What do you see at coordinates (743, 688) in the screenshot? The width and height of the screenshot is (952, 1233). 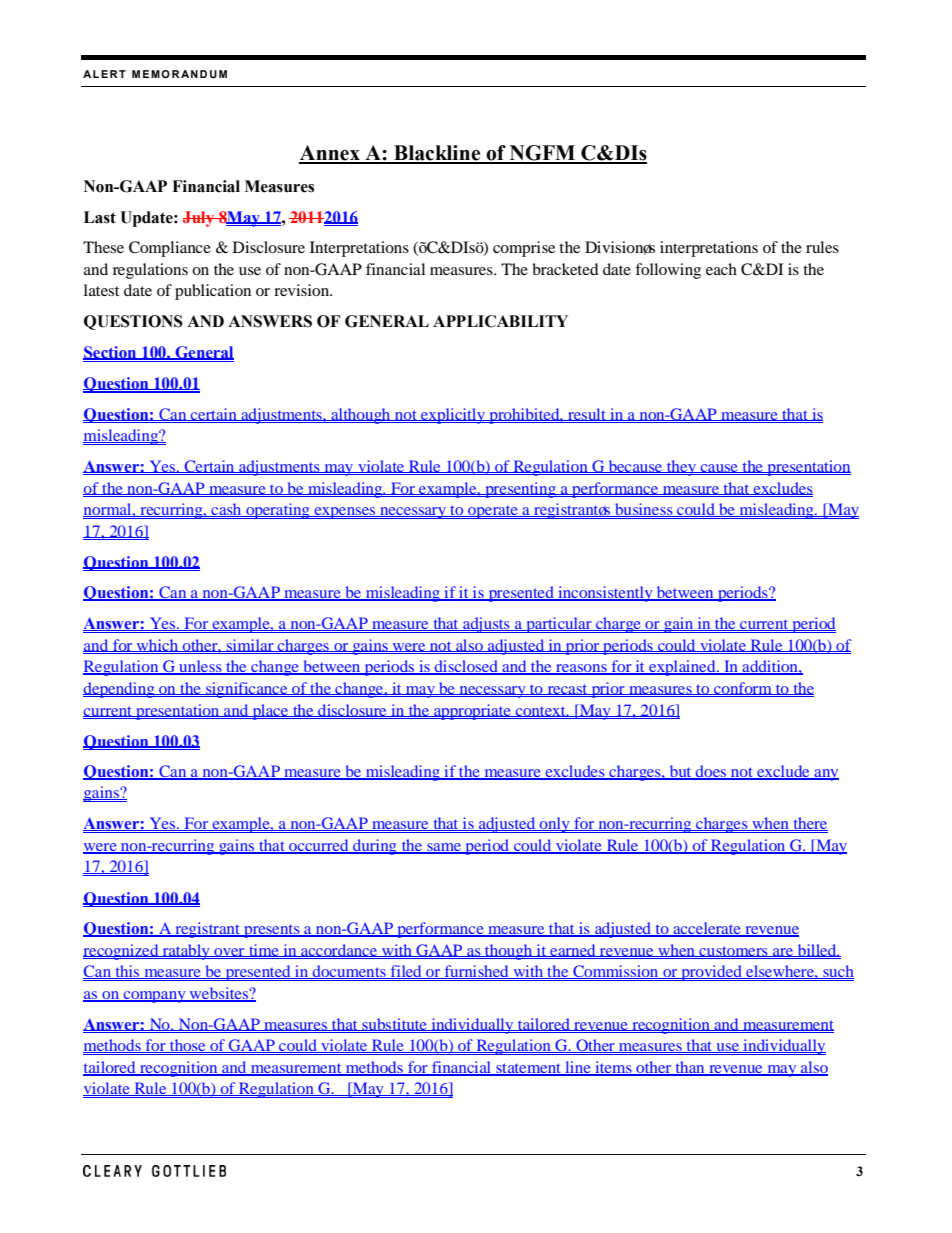 I see `conform` at bounding box center [743, 688].
